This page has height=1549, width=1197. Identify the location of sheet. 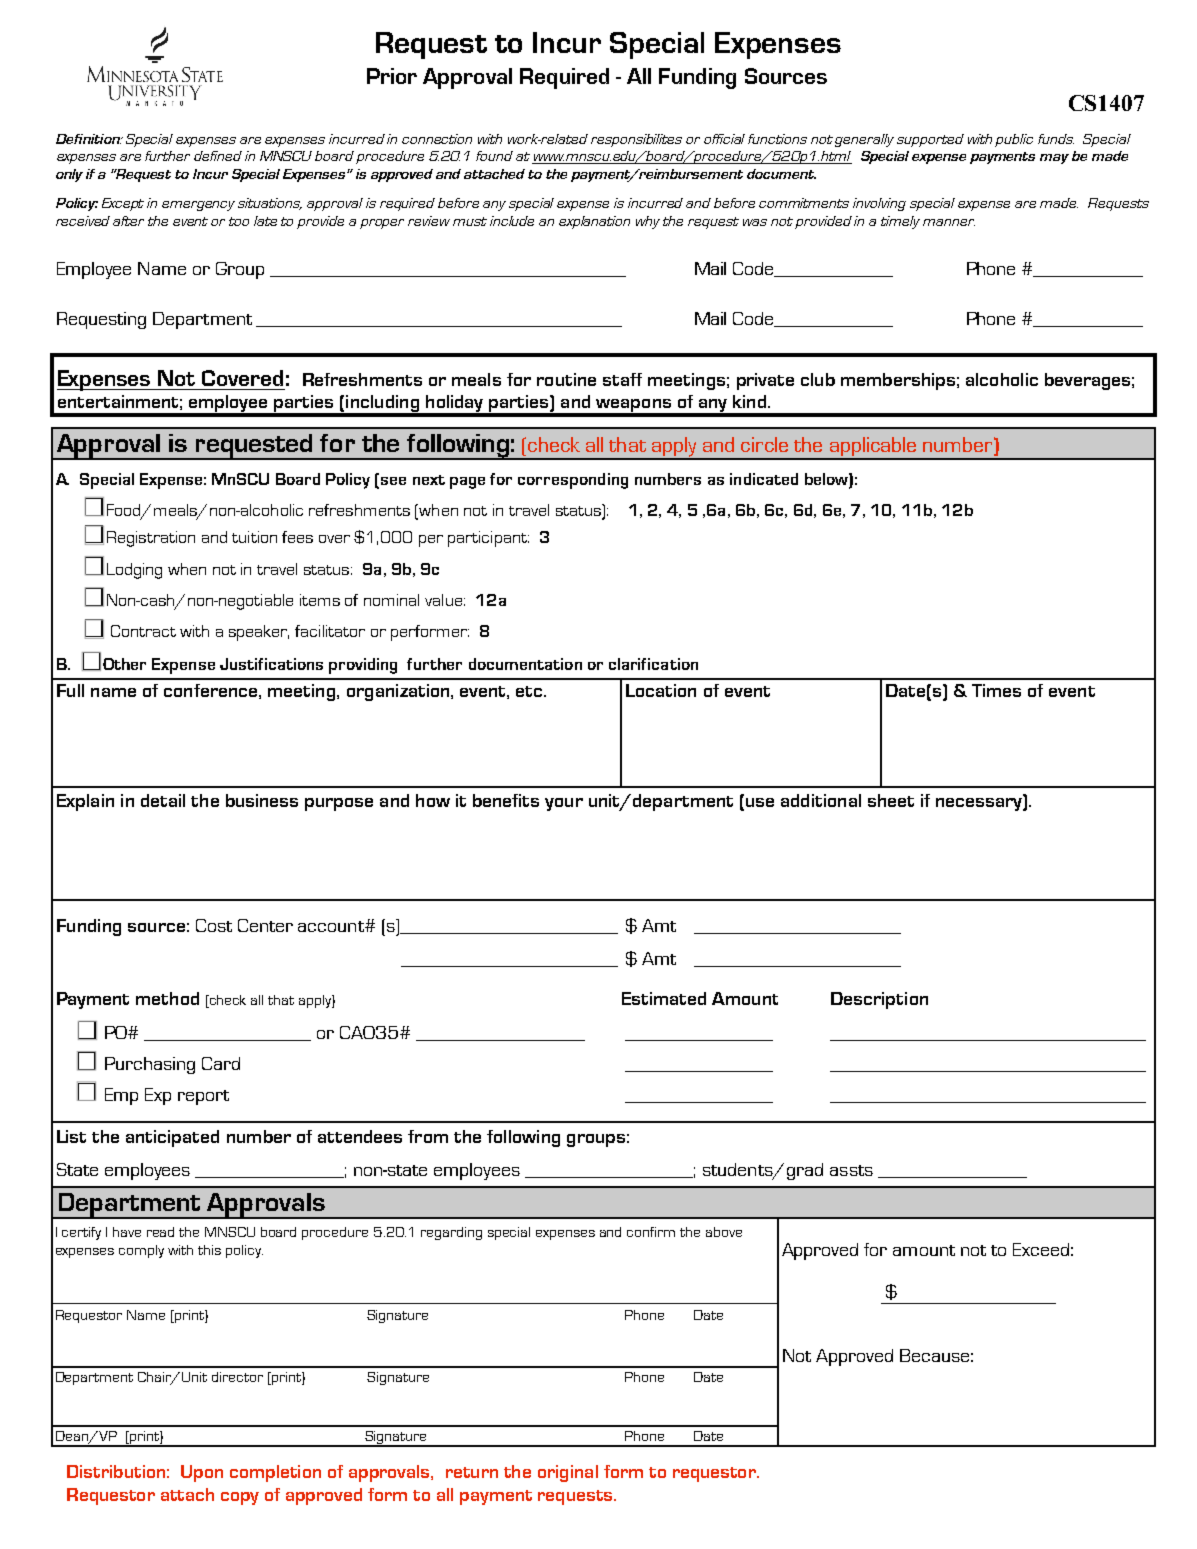
(891, 800).
